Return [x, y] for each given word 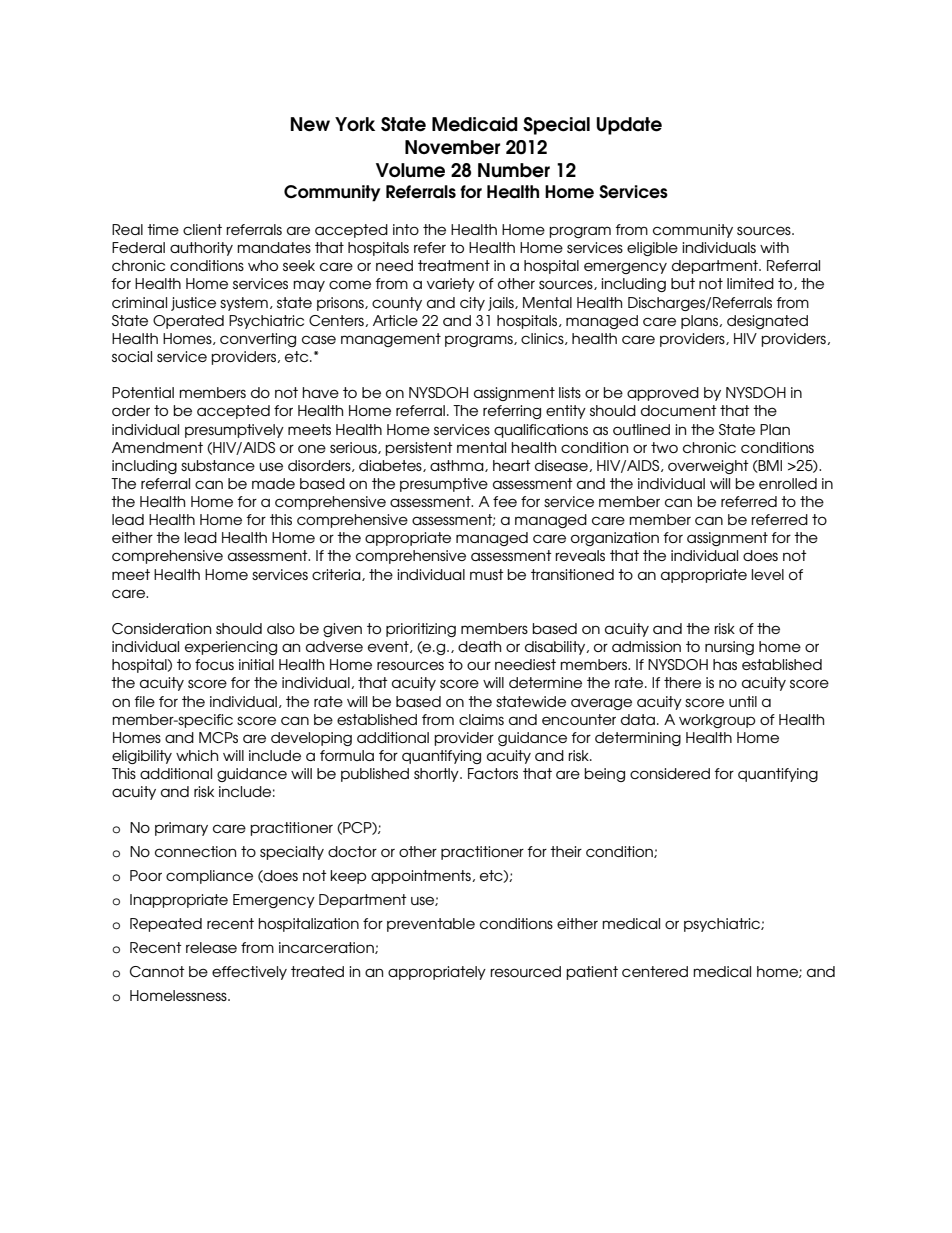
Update [629, 126]
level [767, 574]
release [211, 947]
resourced [525, 971]
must [487, 574]
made [273, 483]
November [452, 147]
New [310, 124]
